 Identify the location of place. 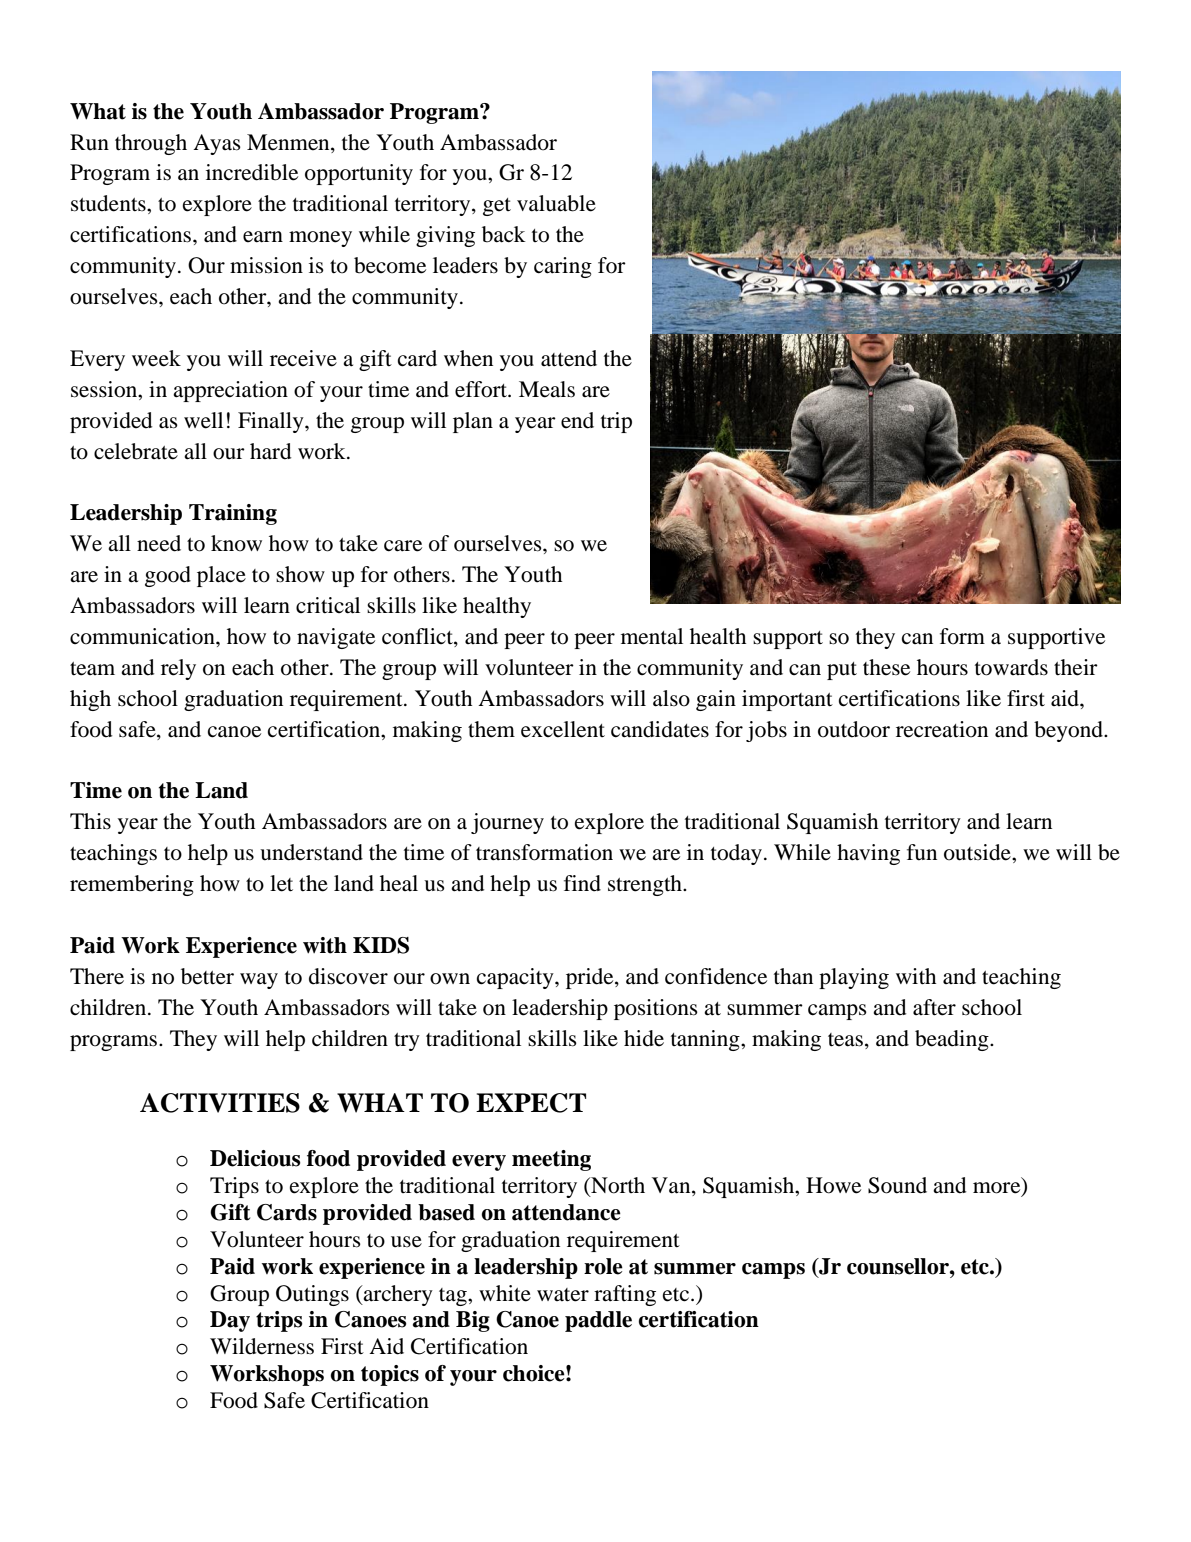
(221, 576).
